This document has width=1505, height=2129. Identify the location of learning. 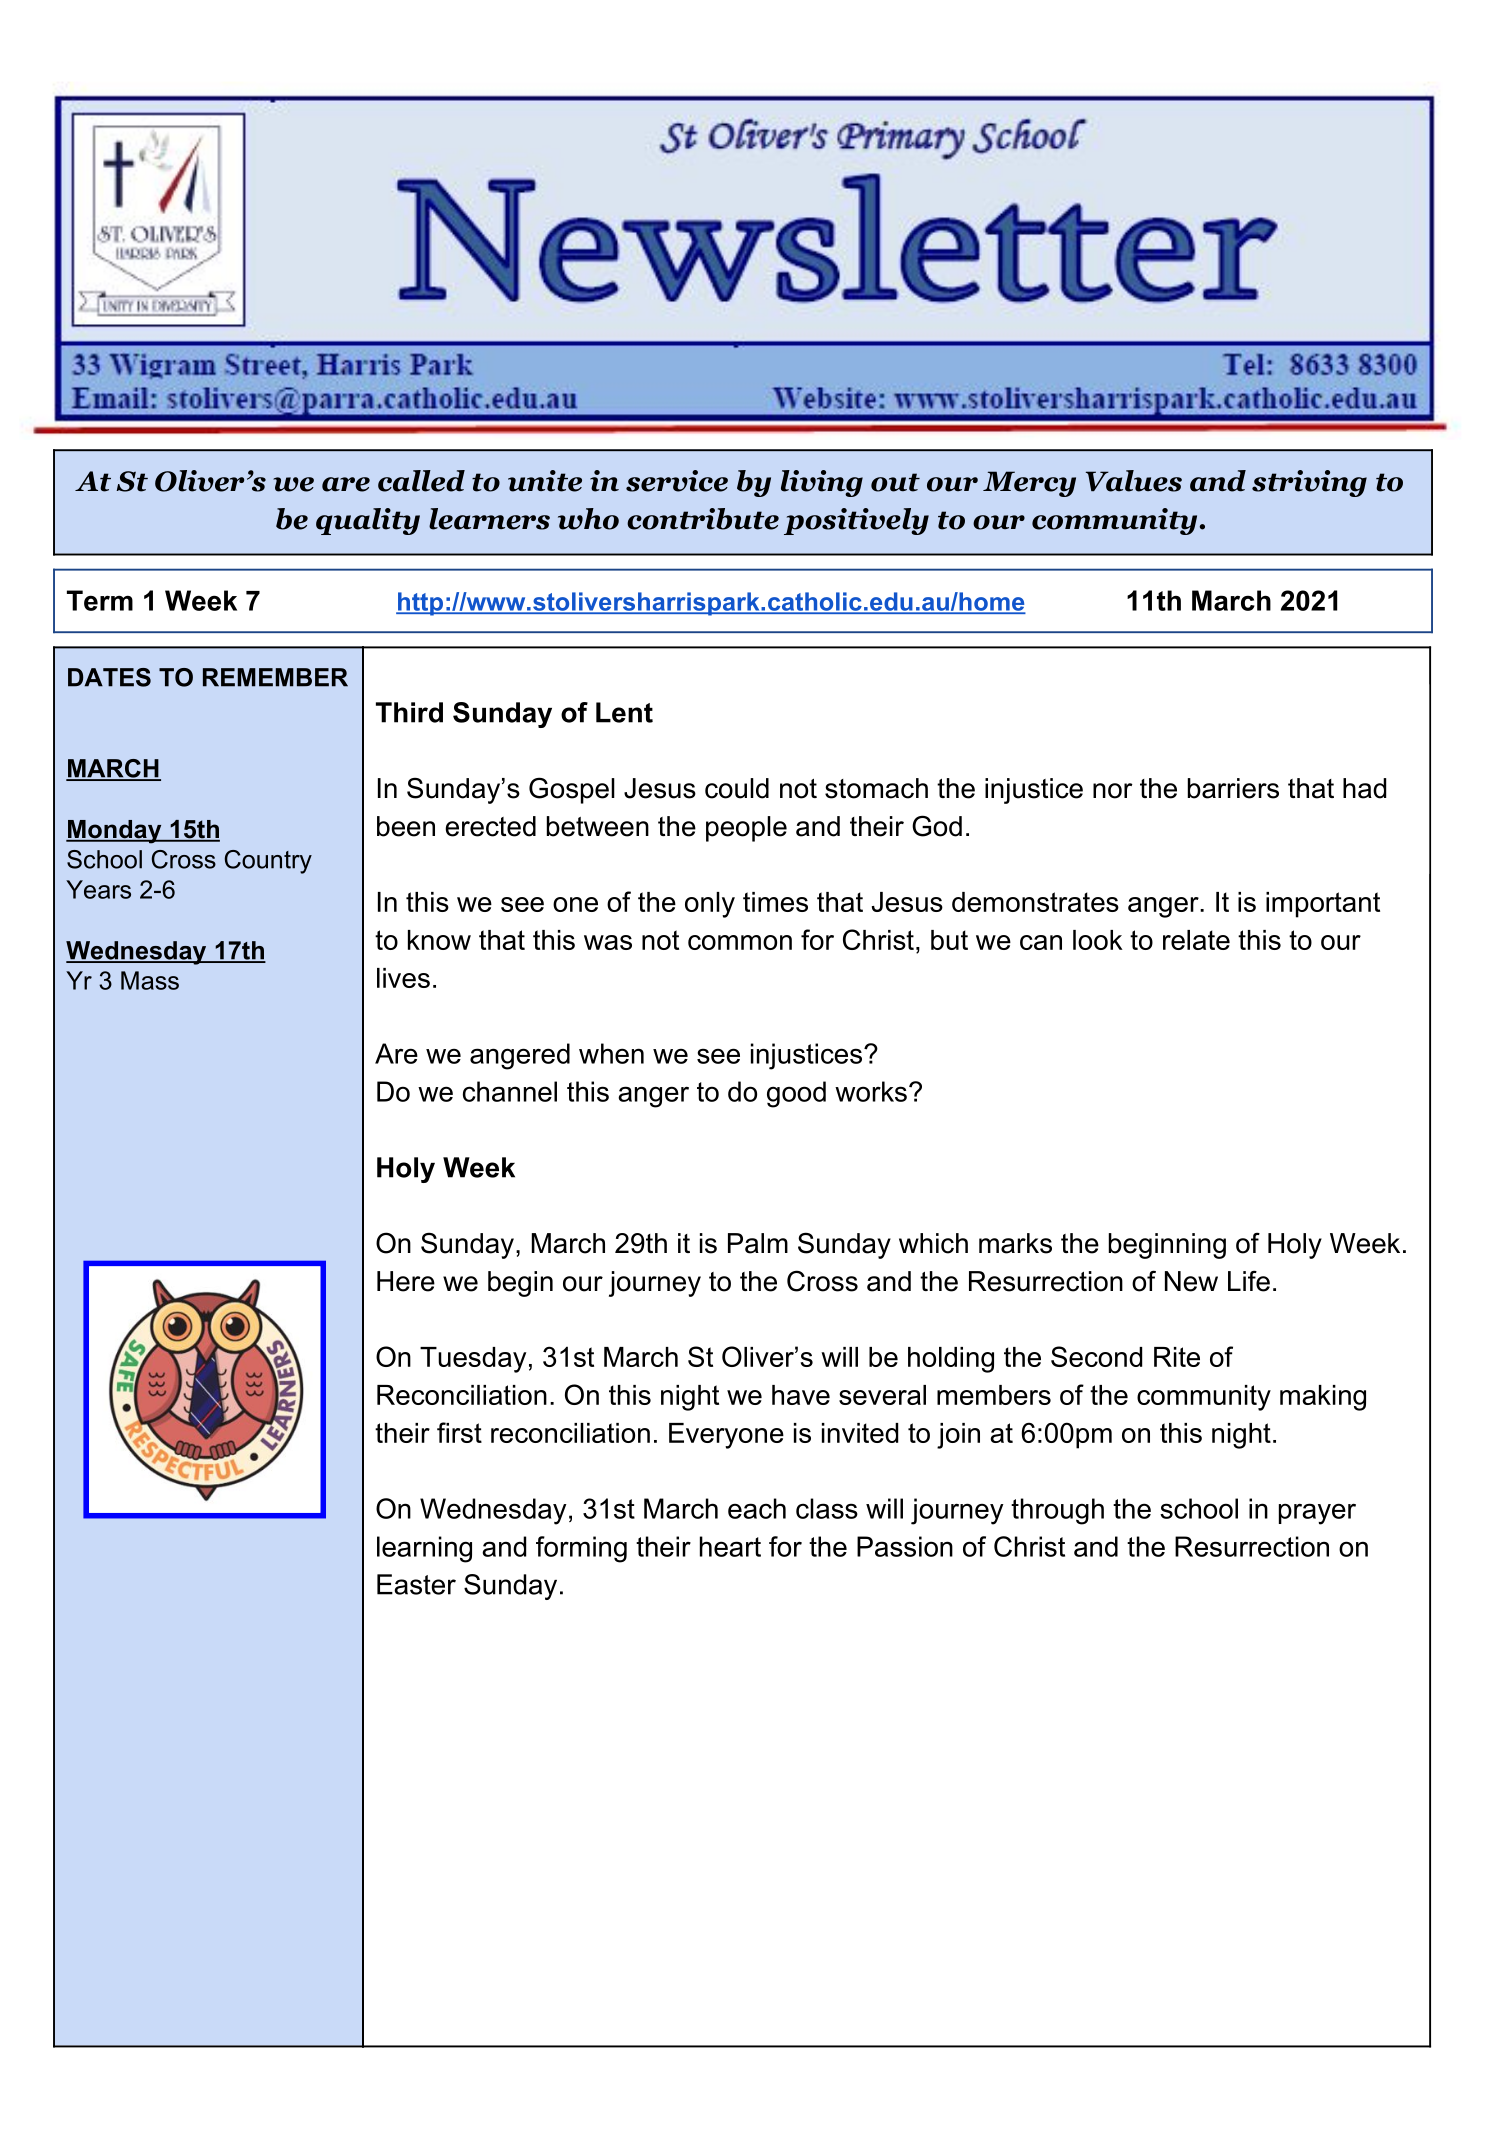
(424, 1549).
